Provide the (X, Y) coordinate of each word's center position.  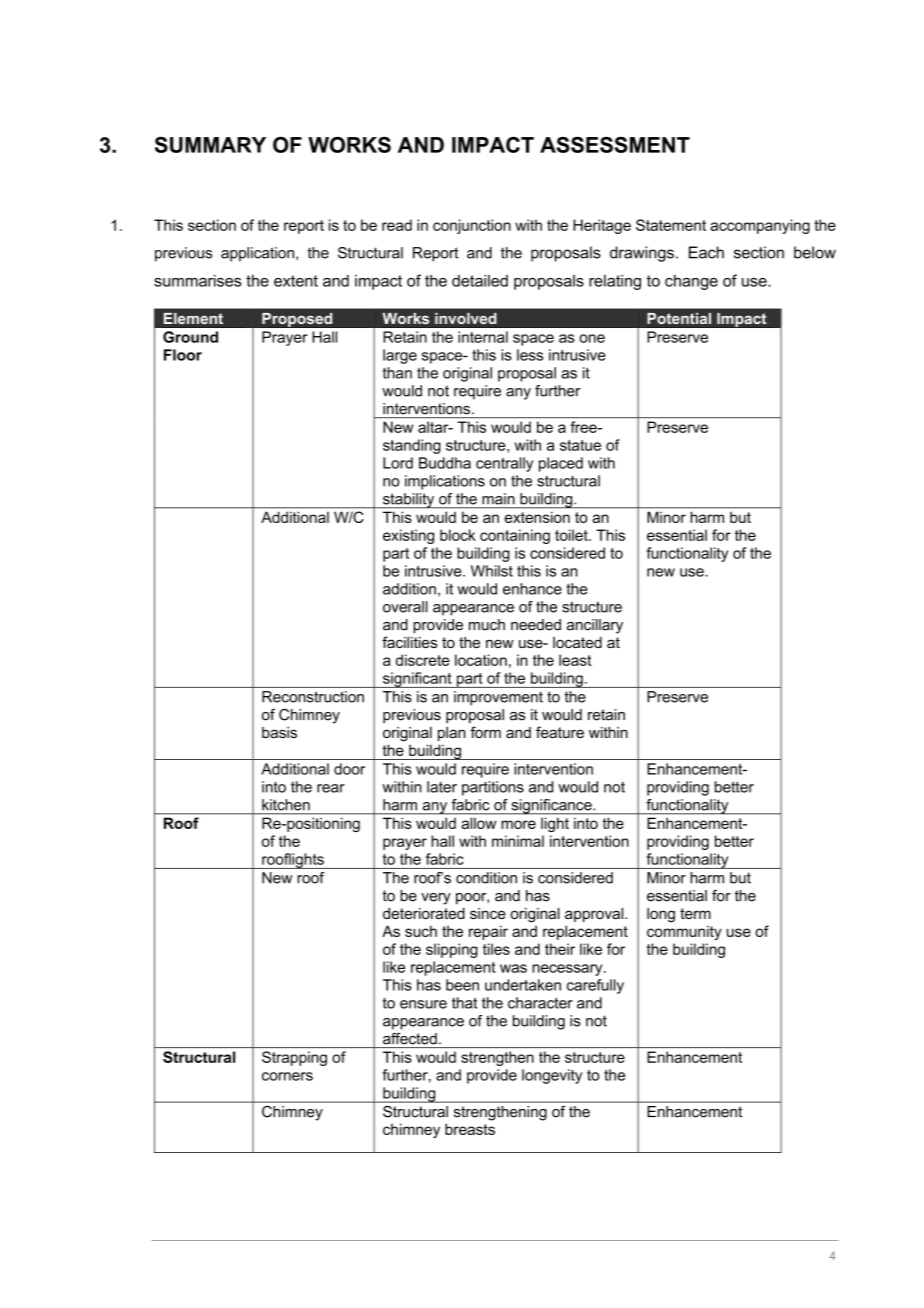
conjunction (472, 226)
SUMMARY (210, 145)
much (487, 625)
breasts (470, 1129)
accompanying (760, 226)
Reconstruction (313, 697)
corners (287, 1076)
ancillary (595, 626)
